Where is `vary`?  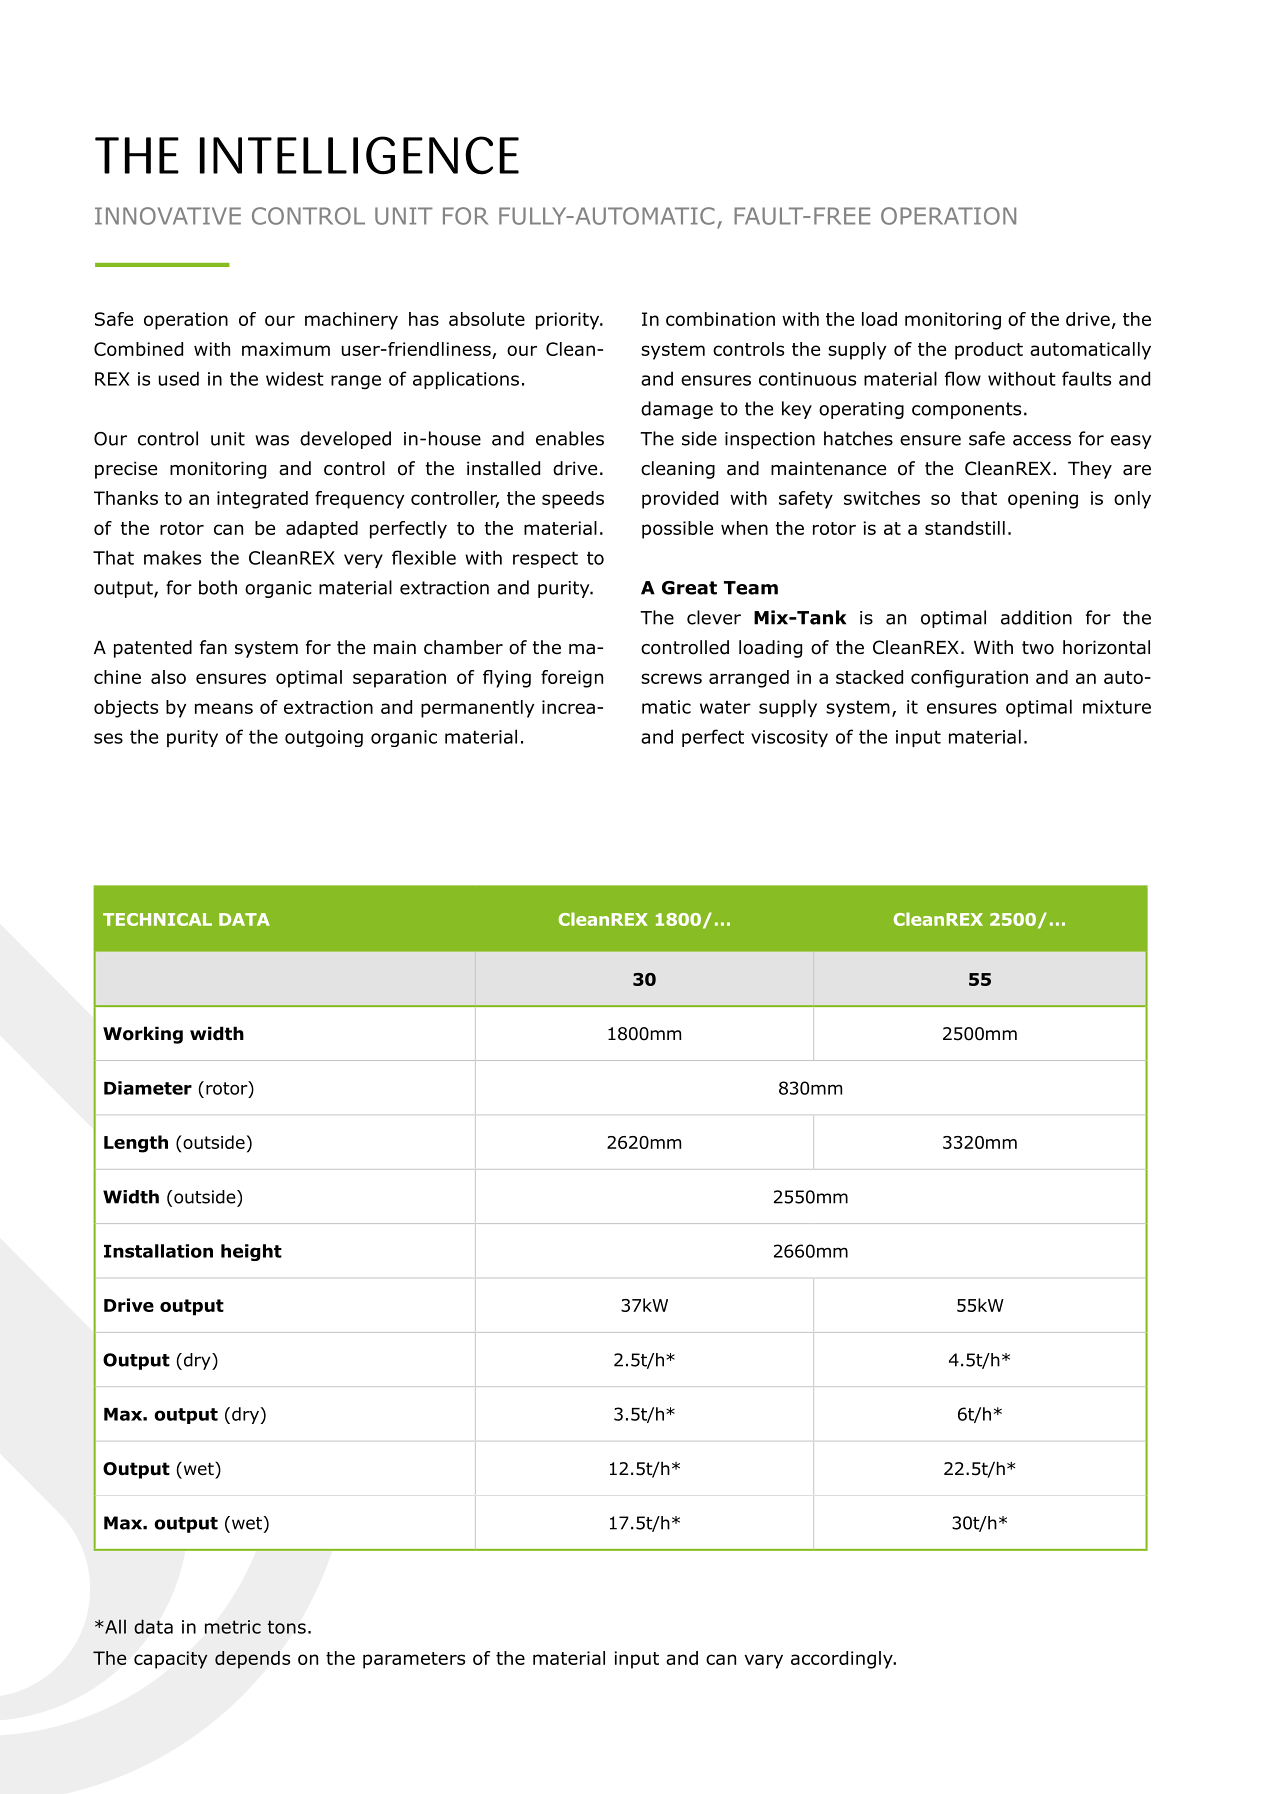 vary is located at coordinates (763, 1661).
